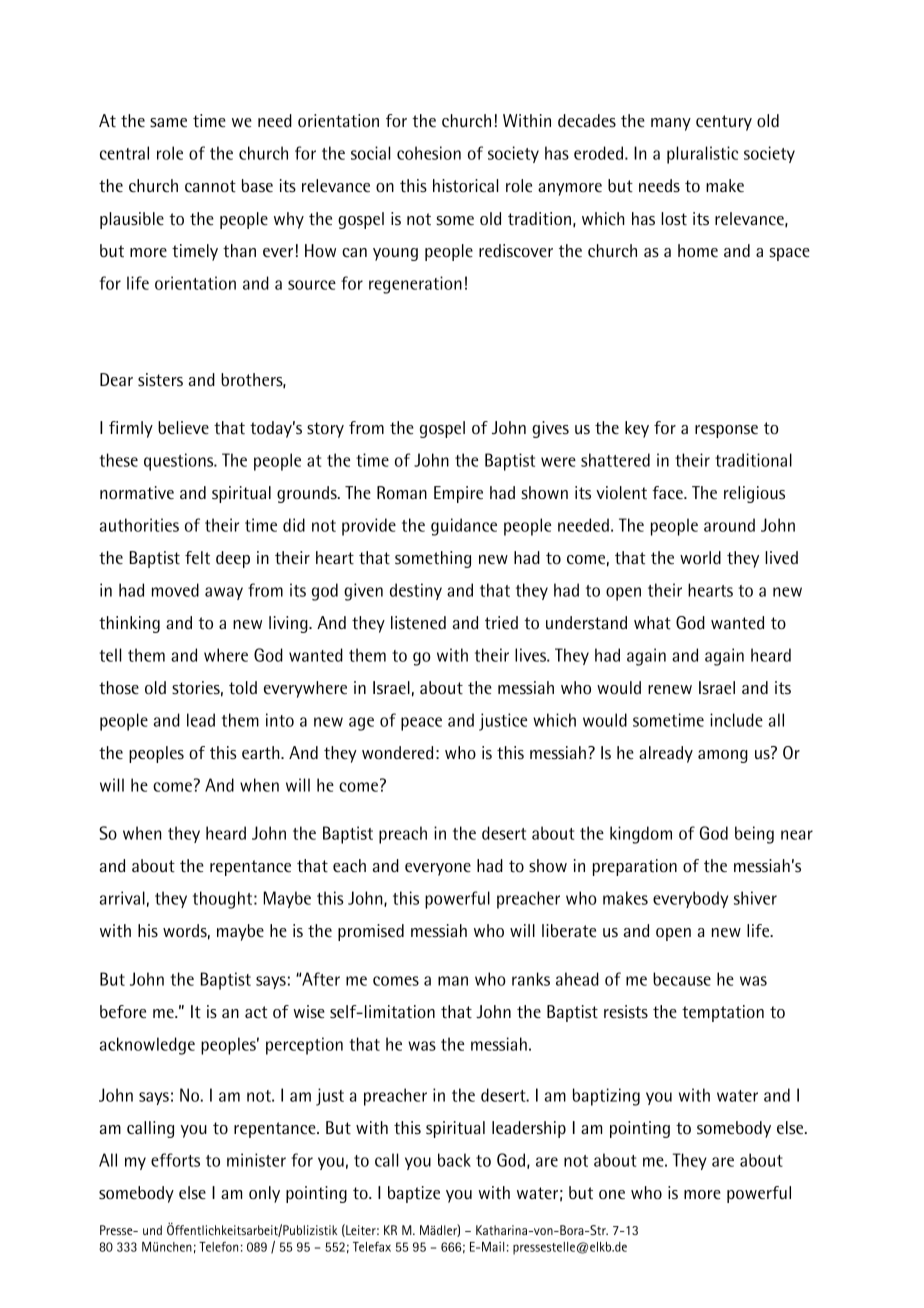 This screenshot has width=924, height=1308. I want to click on told, so click(243, 688).
